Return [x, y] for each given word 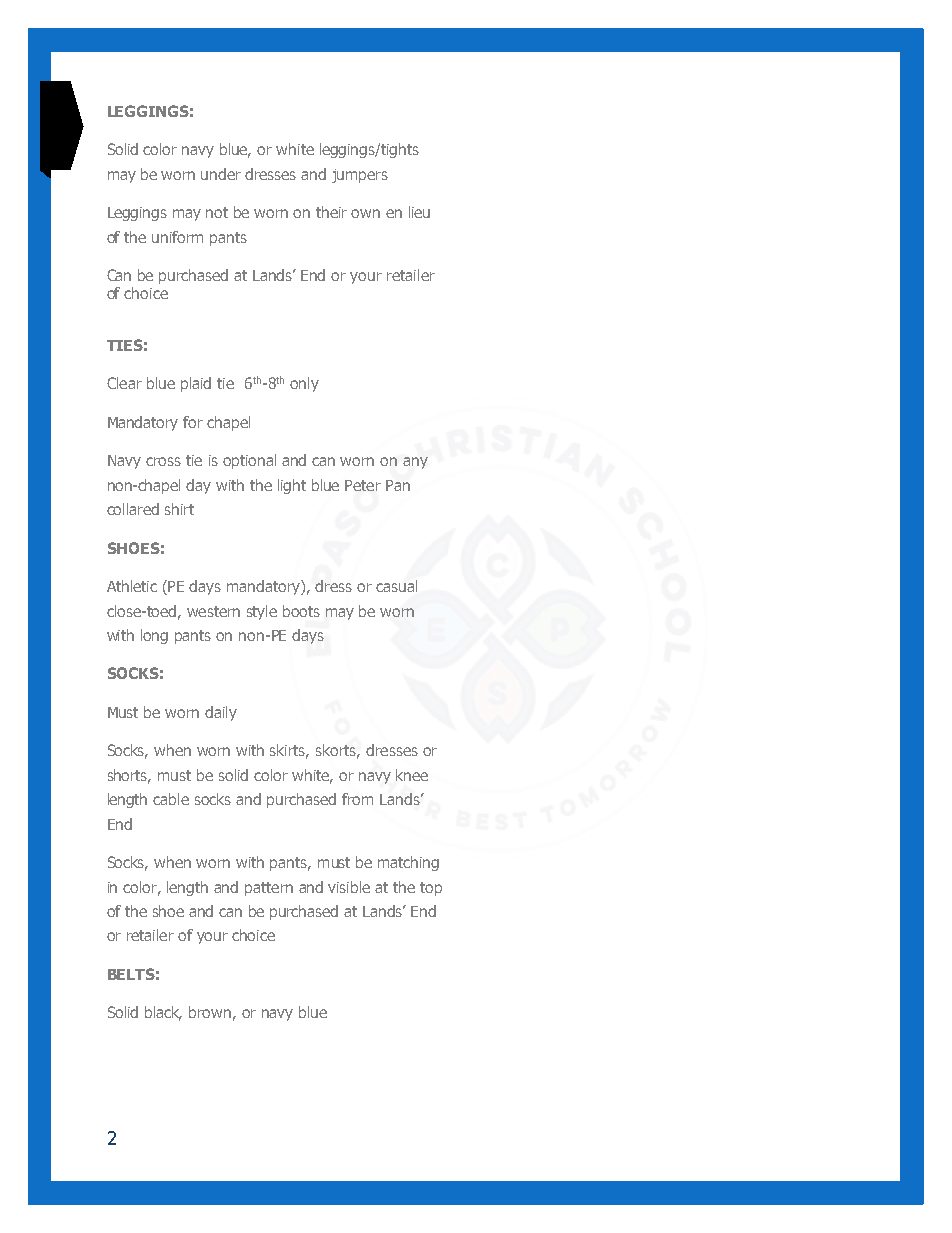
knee [412, 775]
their [331, 212]
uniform [177, 237]
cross [163, 461]
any [415, 463]
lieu [419, 212]
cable [171, 799]
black [163, 1013]
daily [221, 713]
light [292, 486]
